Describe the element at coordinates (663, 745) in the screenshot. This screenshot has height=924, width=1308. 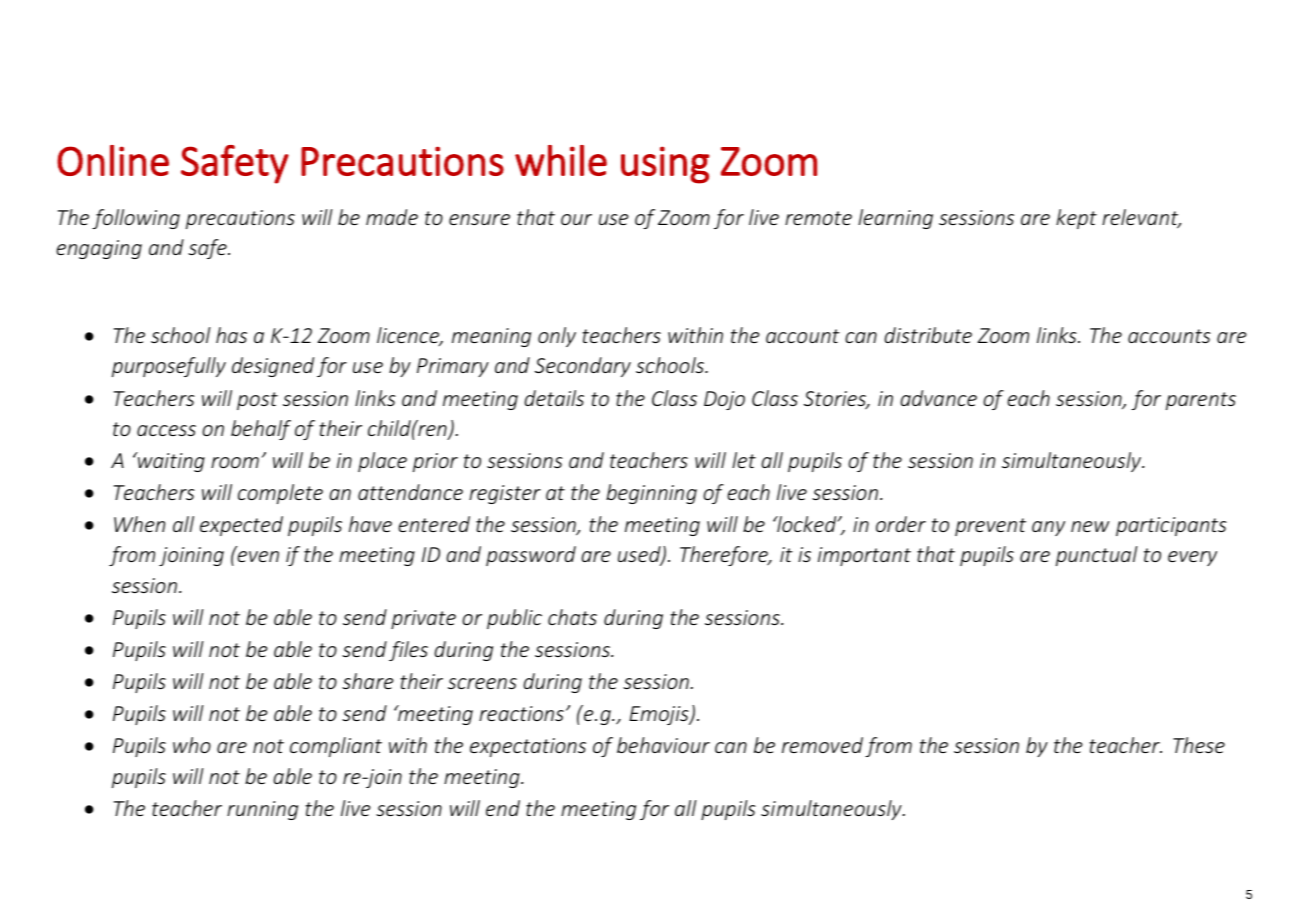
I see `behaviour` at that location.
